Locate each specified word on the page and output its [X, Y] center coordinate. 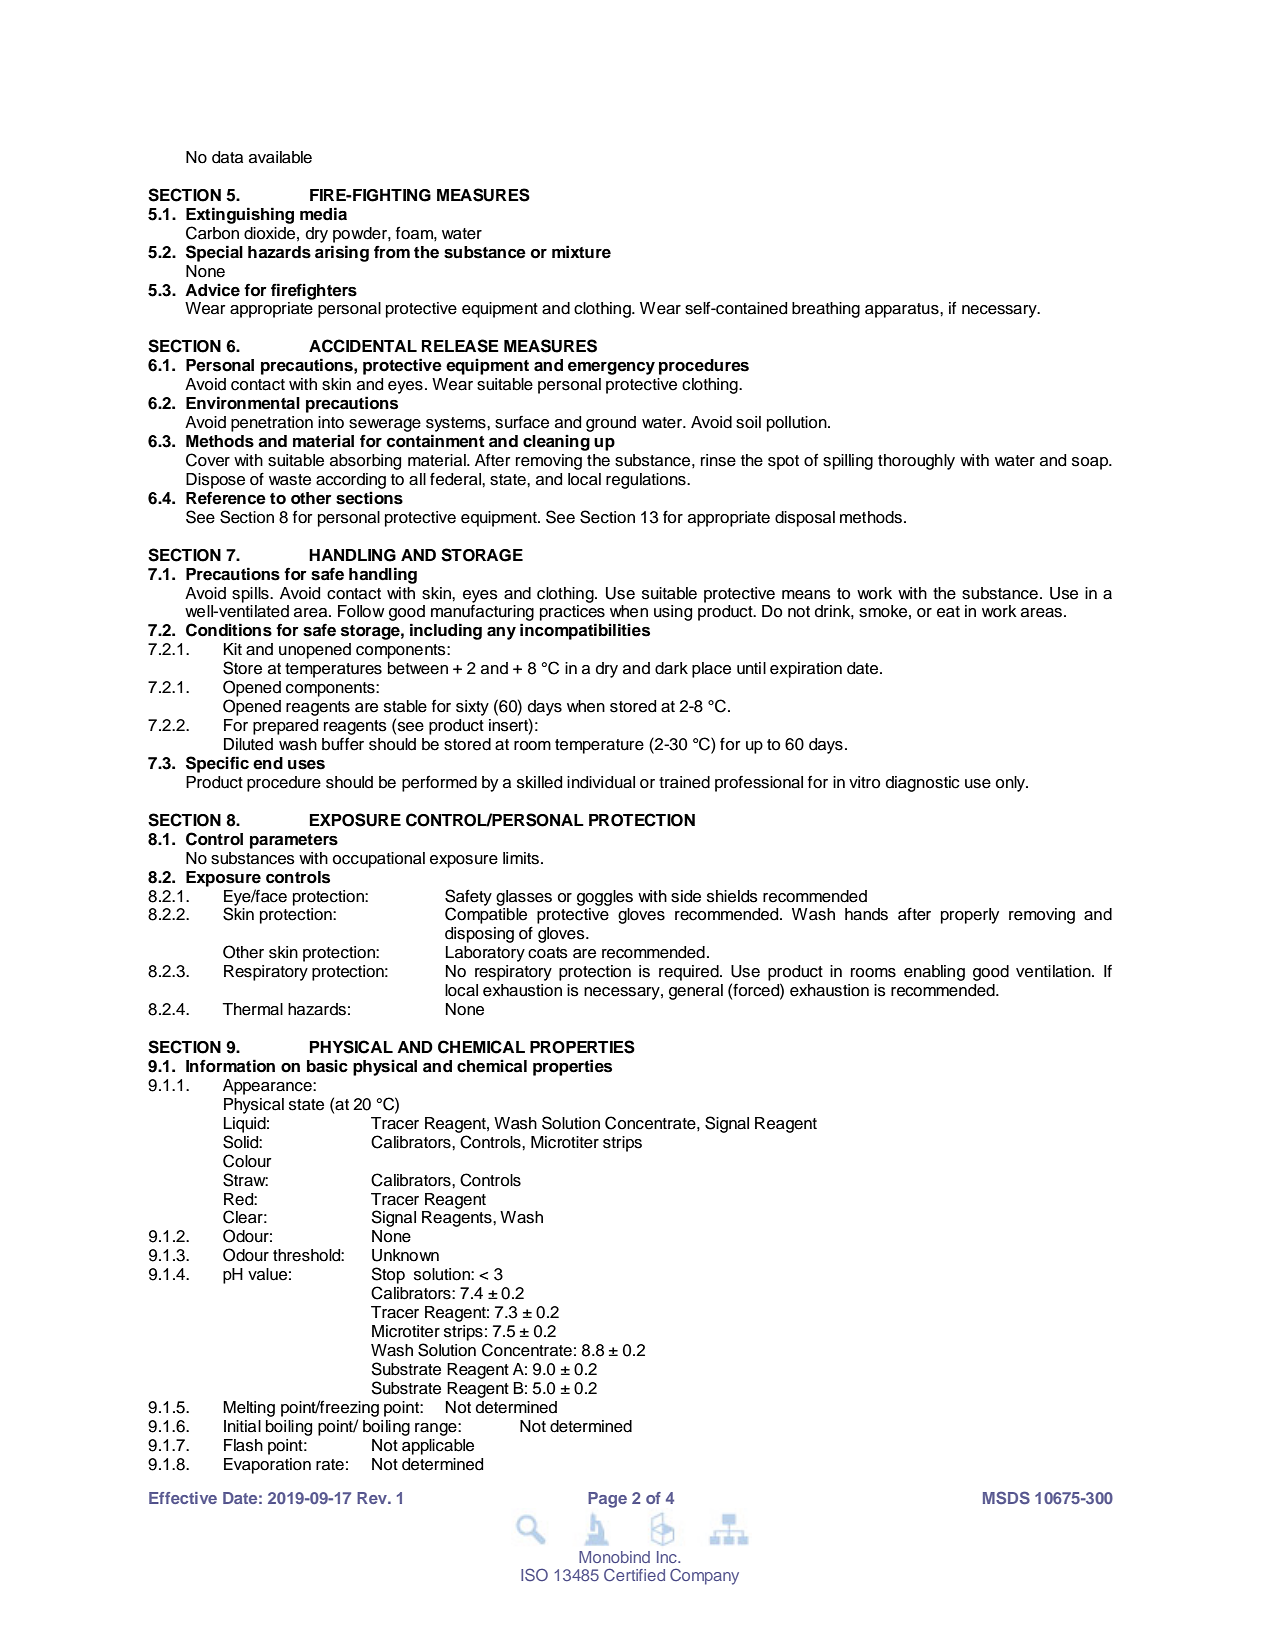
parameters [294, 841]
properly [970, 916]
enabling [934, 973]
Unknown [405, 1255]
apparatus [903, 310]
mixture [581, 252]
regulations [647, 481]
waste [290, 480]
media [323, 214]
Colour [247, 1161]
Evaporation [267, 1466]
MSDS [1006, 1497]
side [686, 896]
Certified [634, 1575]
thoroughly [916, 462]
